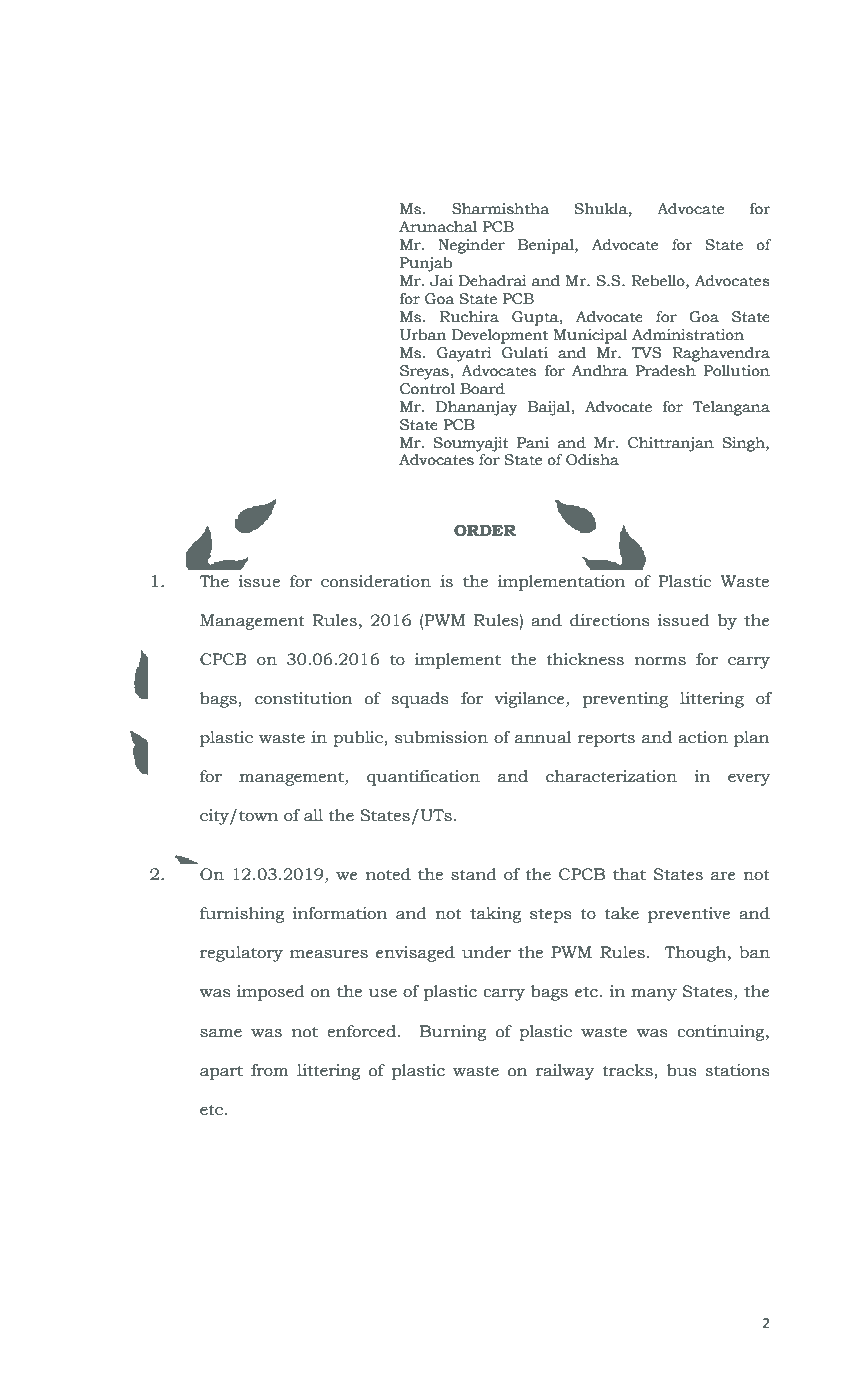 The height and width of the document is (1400, 849). Describe the element at coordinates (441, 281) in the document. I see `Jai` at that location.
